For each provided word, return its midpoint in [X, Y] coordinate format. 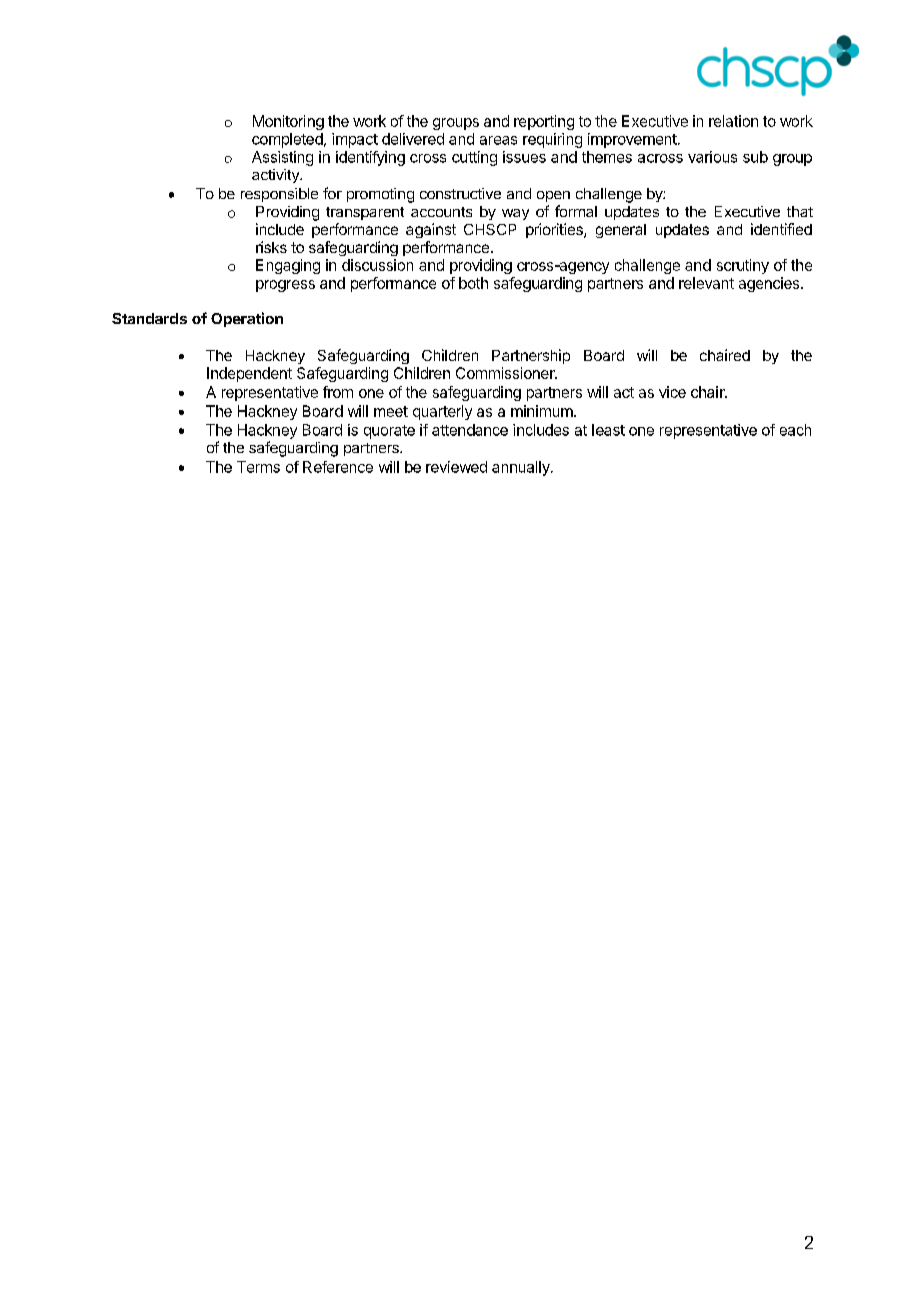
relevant [706, 283]
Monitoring [288, 122]
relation [733, 121]
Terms [258, 467]
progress [285, 286]
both [473, 283]
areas [498, 140]
